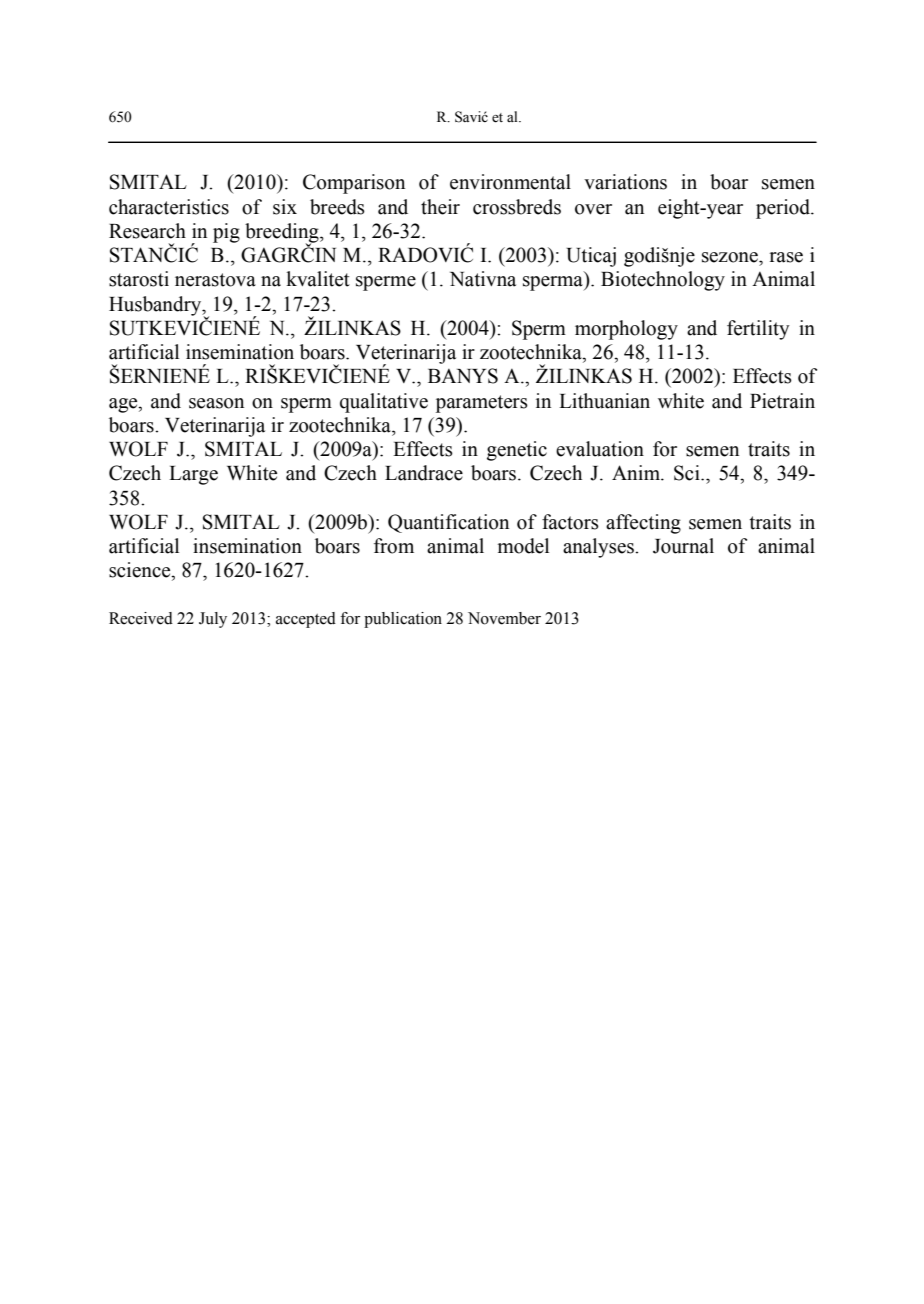 Image resolution: width=924 pixels, height=1304 pixels. I want to click on evaluation, so click(600, 449).
